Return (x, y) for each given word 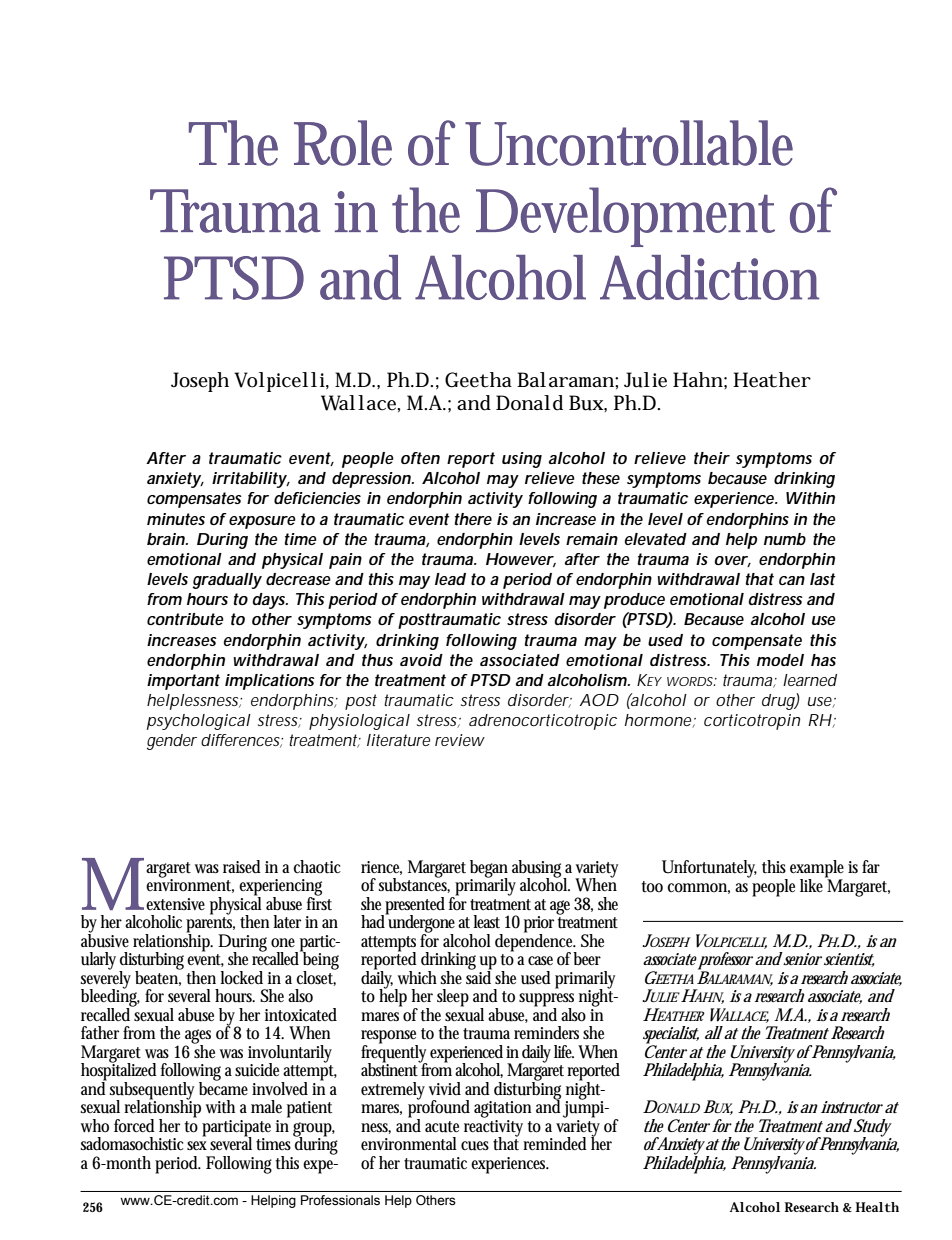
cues (475, 1146)
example (817, 870)
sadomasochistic (132, 1144)
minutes (176, 519)
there (473, 519)
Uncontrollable (629, 143)
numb (785, 539)
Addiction (709, 277)
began (489, 870)
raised (242, 867)
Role (343, 143)
